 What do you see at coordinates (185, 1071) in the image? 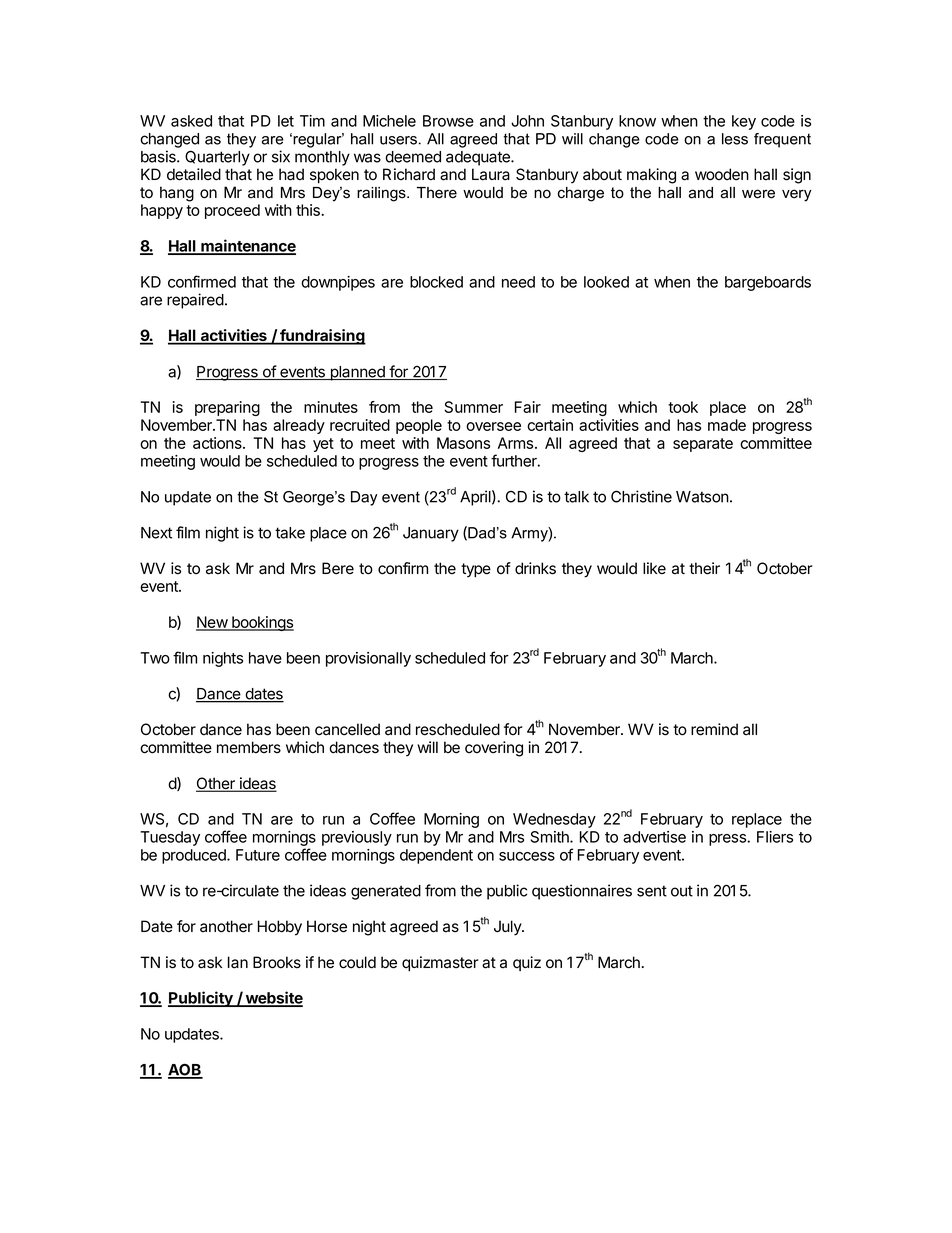
I see `AOB` at bounding box center [185, 1071].
